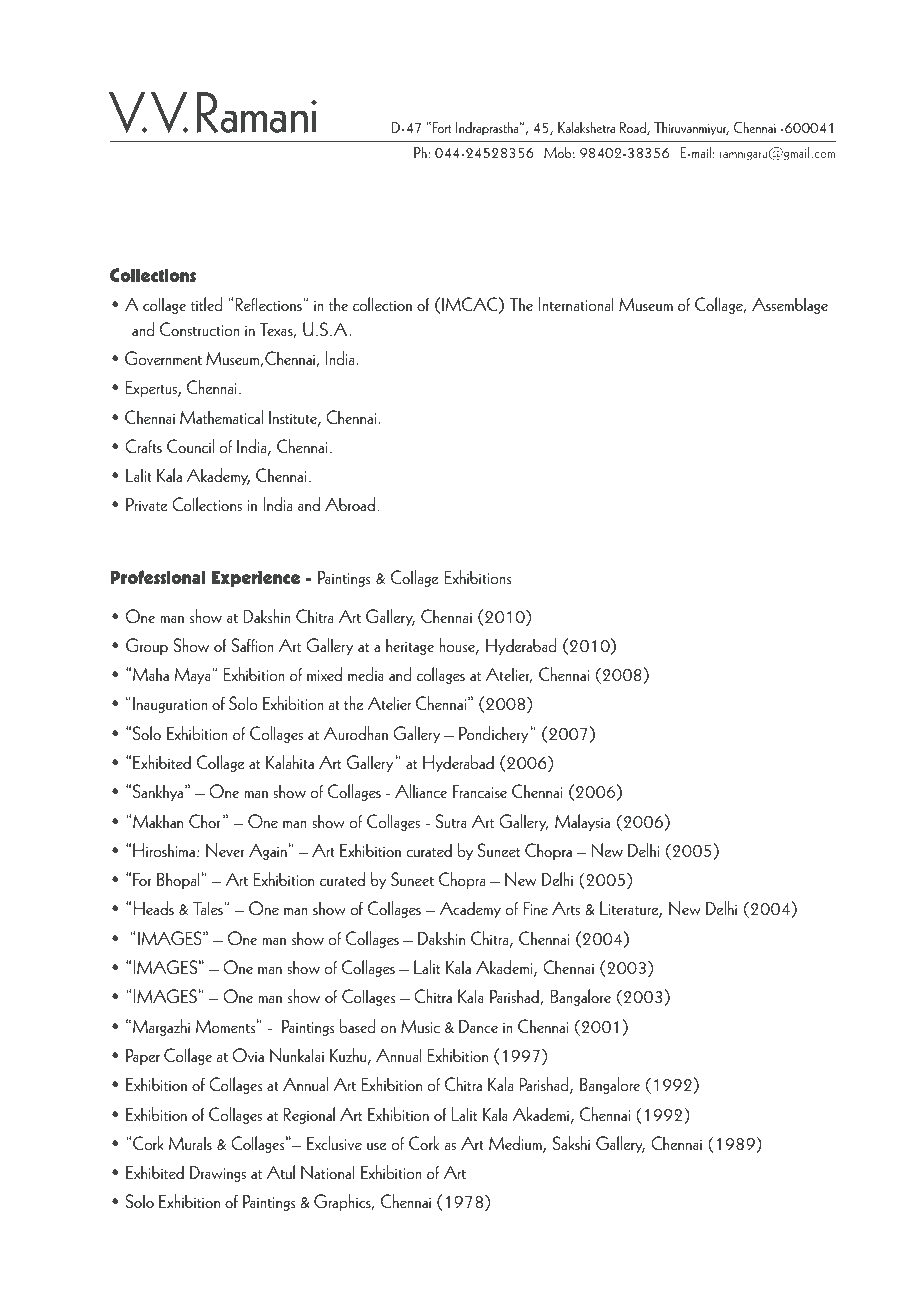 This image has width=924, height=1308. What do you see at coordinates (410, 646) in the image?
I see `heritage` at bounding box center [410, 646].
